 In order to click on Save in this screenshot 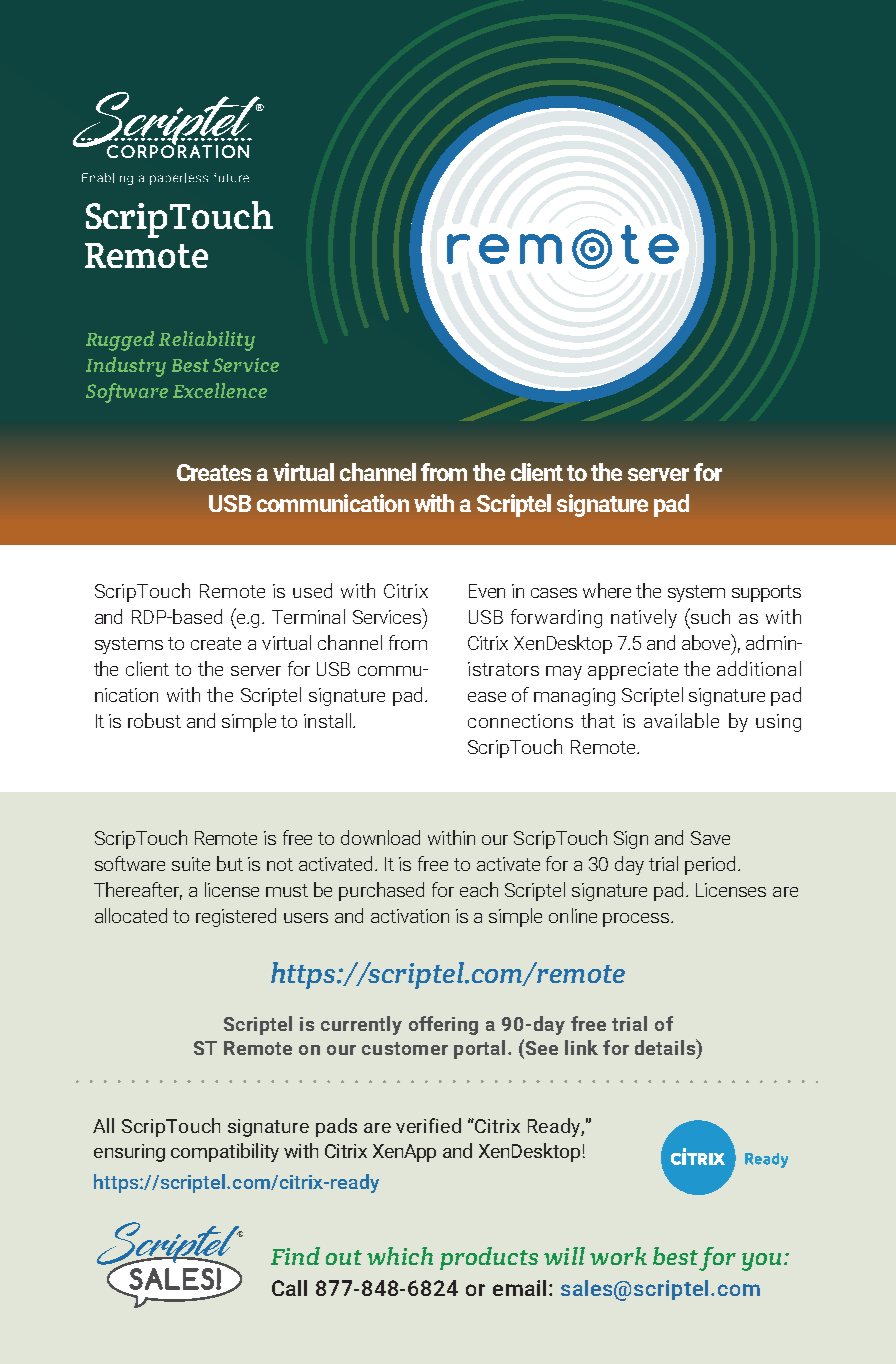, I will do `click(710, 838)`.
